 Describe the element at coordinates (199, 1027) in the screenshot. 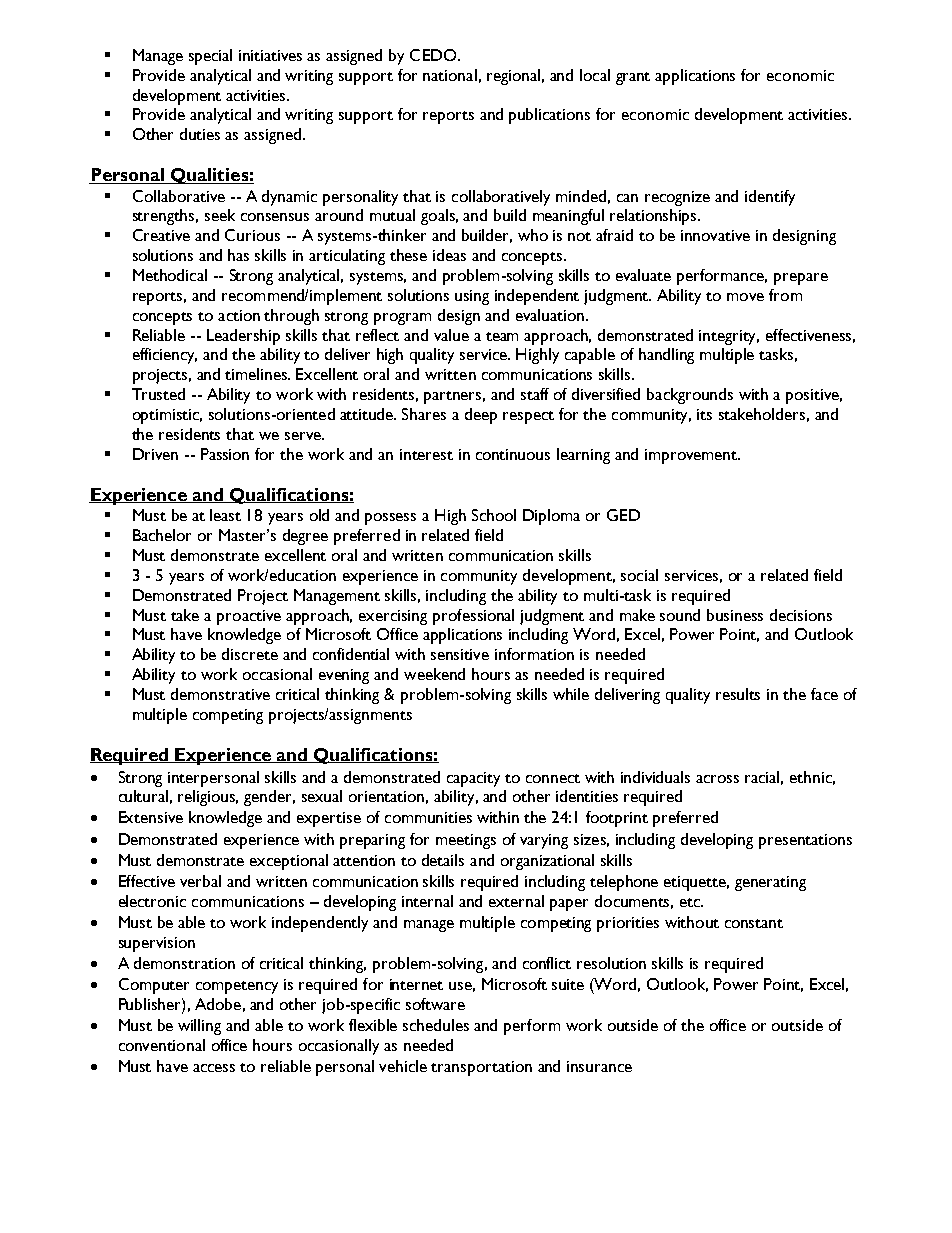

I see `willing` at that location.
